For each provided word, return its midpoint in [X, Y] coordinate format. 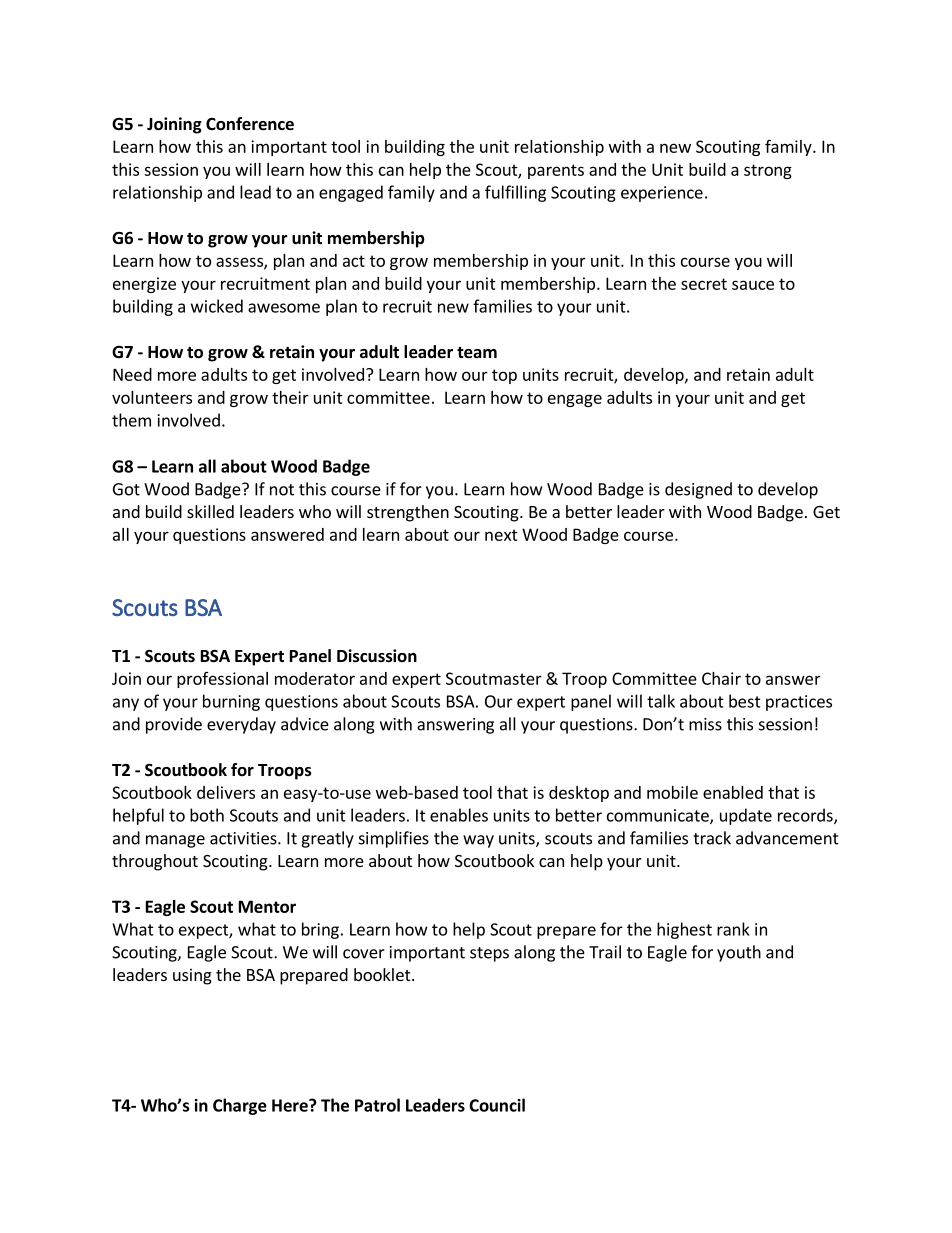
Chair [721, 678]
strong [768, 171]
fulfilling [515, 193]
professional [222, 680]
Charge [240, 1106]
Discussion [377, 656]
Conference [250, 124]
